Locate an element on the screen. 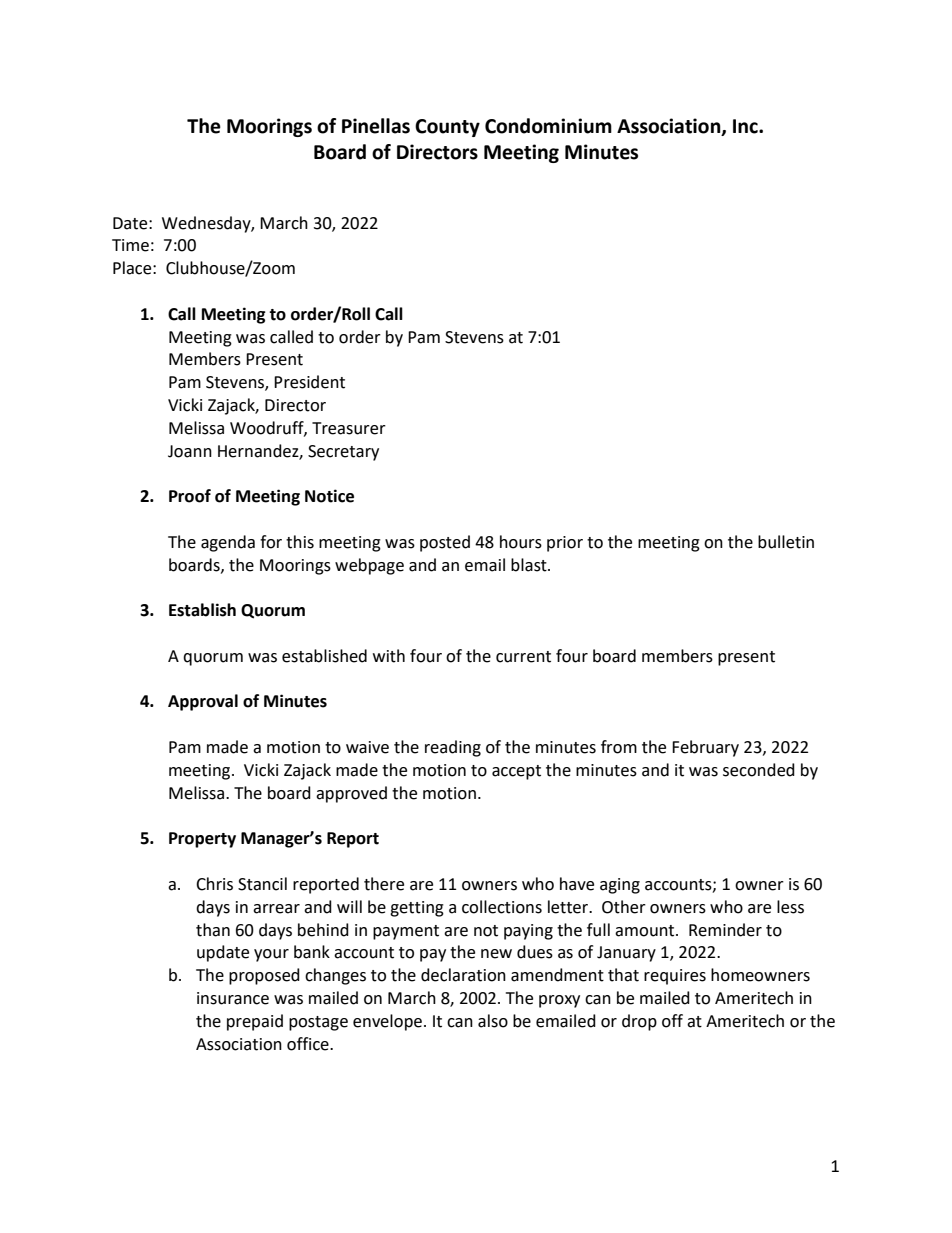 This screenshot has height=1233, width=952. insurance is located at coordinates (233, 998).
